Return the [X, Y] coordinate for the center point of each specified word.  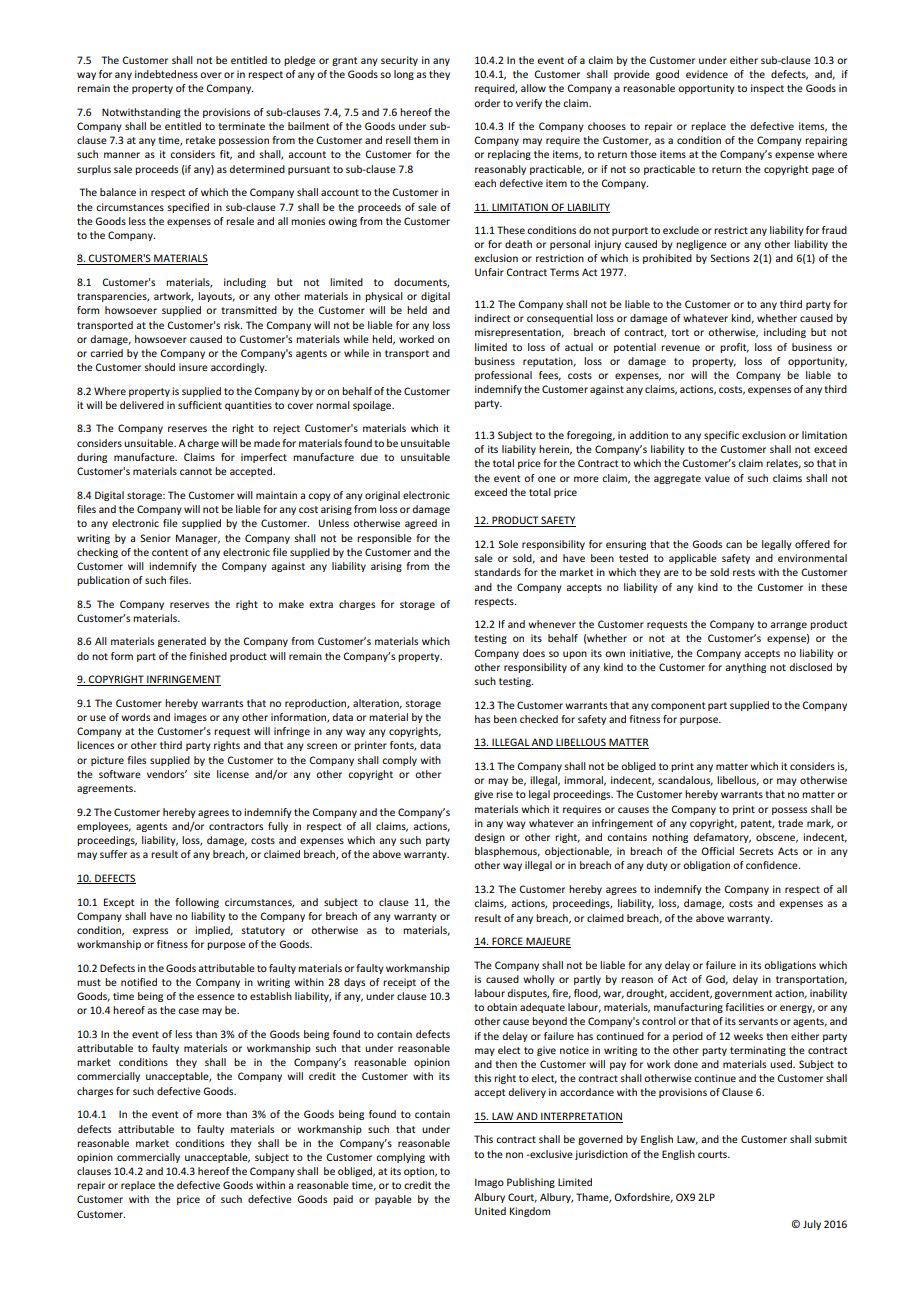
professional [503, 376]
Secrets [756, 851]
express [150, 932]
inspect [767, 89]
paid [343, 1200]
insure [193, 367]
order [487, 103]
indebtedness [166, 74]
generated [182, 642]
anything [745, 668]
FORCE [507, 942]
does [534, 653]
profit [734, 348]
